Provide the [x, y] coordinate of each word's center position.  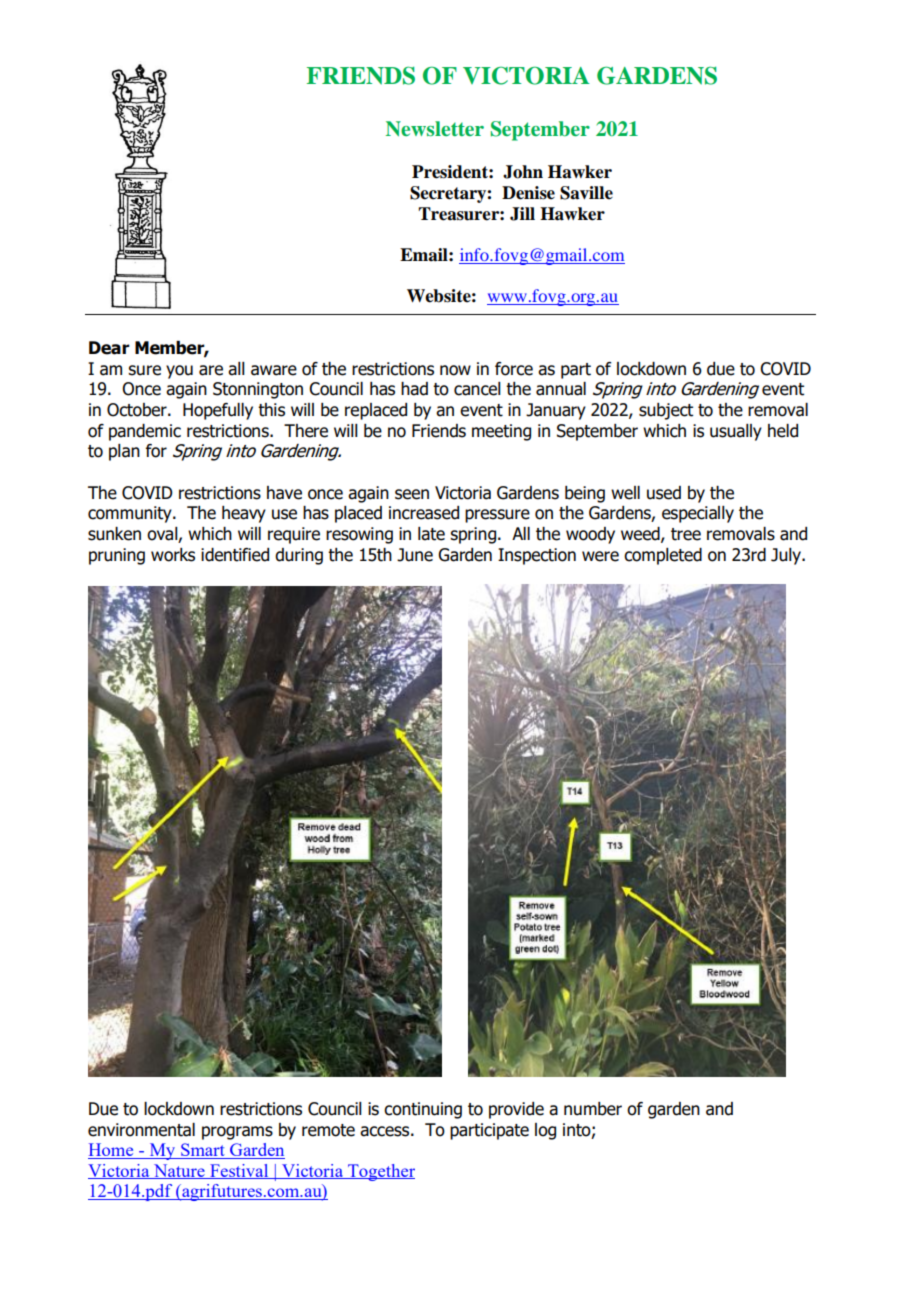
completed [663, 556]
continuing [423, 1110]
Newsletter [435, 128]
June [415, 555]
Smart [203, 1151]
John [523, 172]
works [173, 555]
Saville [586, 193]
